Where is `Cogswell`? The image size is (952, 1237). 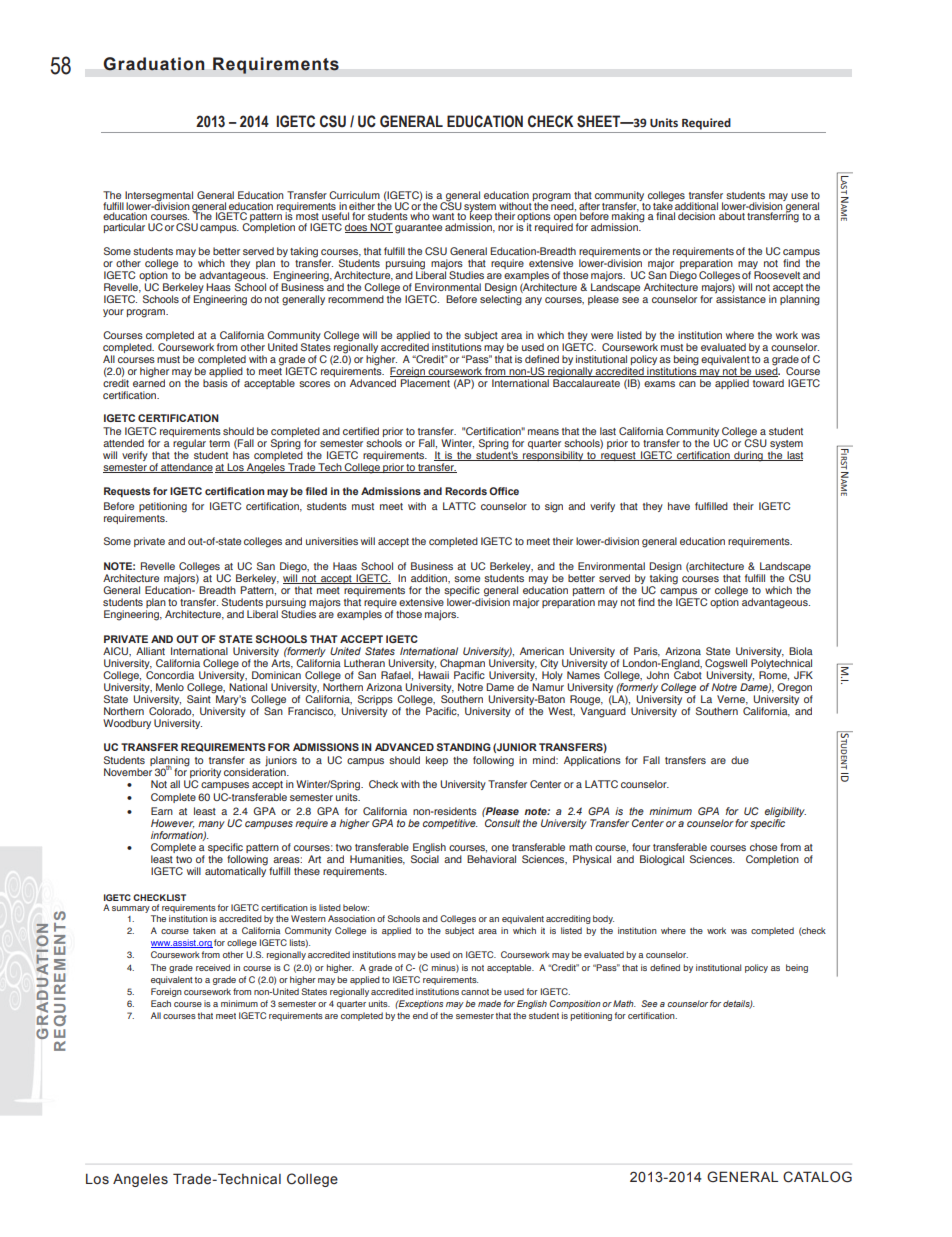
Cogswell is located at coordinates (726, 665).
